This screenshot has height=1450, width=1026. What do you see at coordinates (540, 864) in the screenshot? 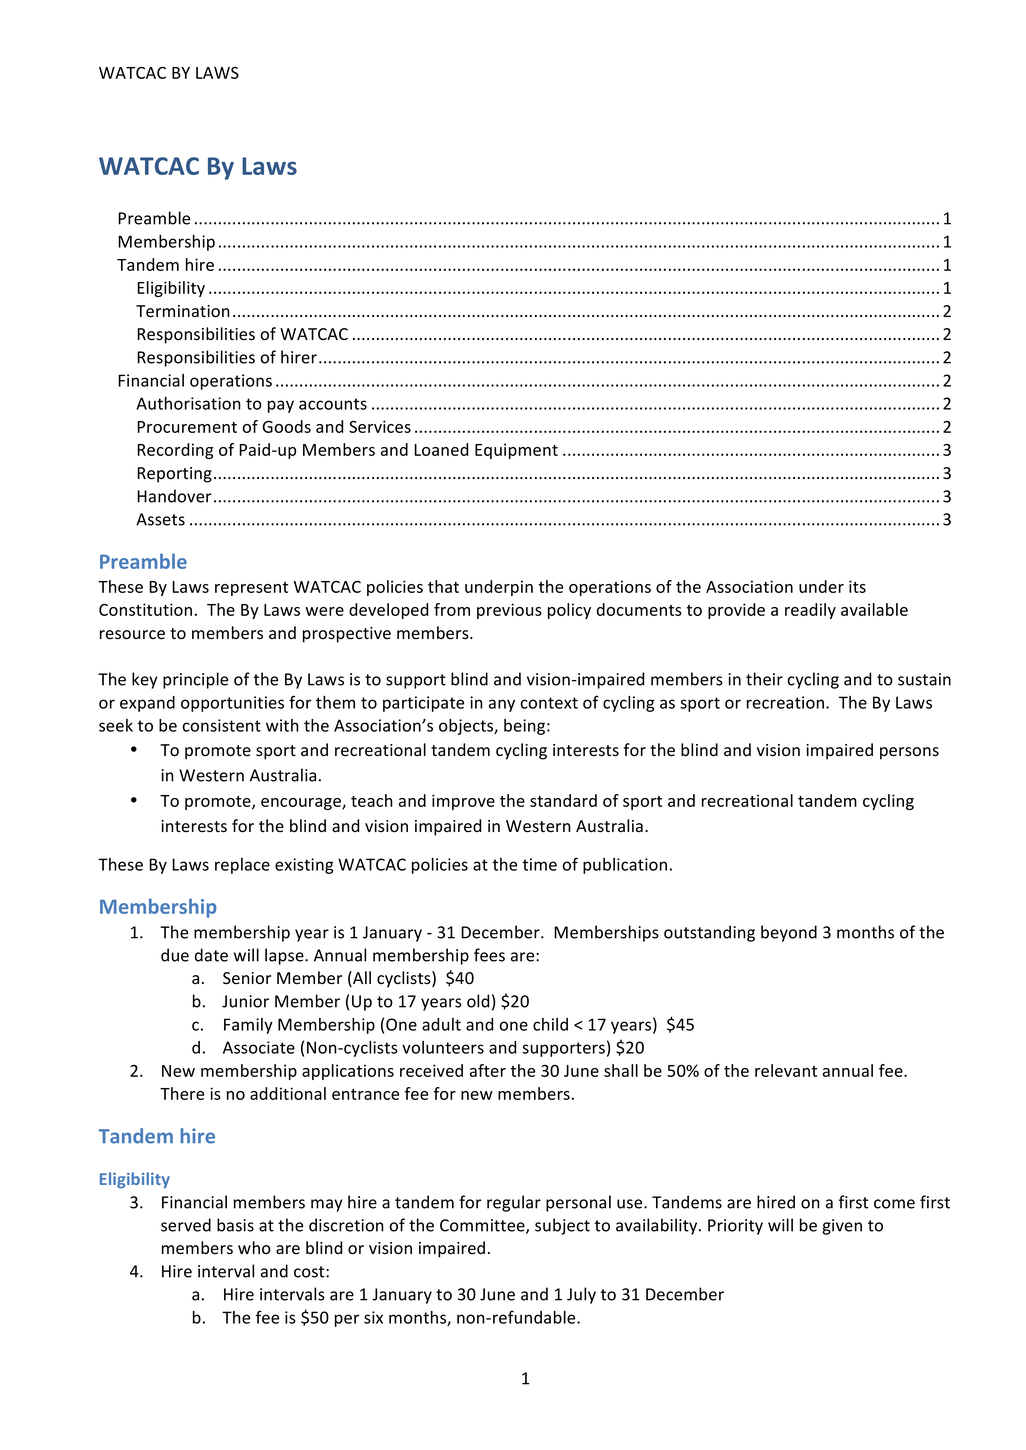
I see `time` at bounding box center [540, 864].
